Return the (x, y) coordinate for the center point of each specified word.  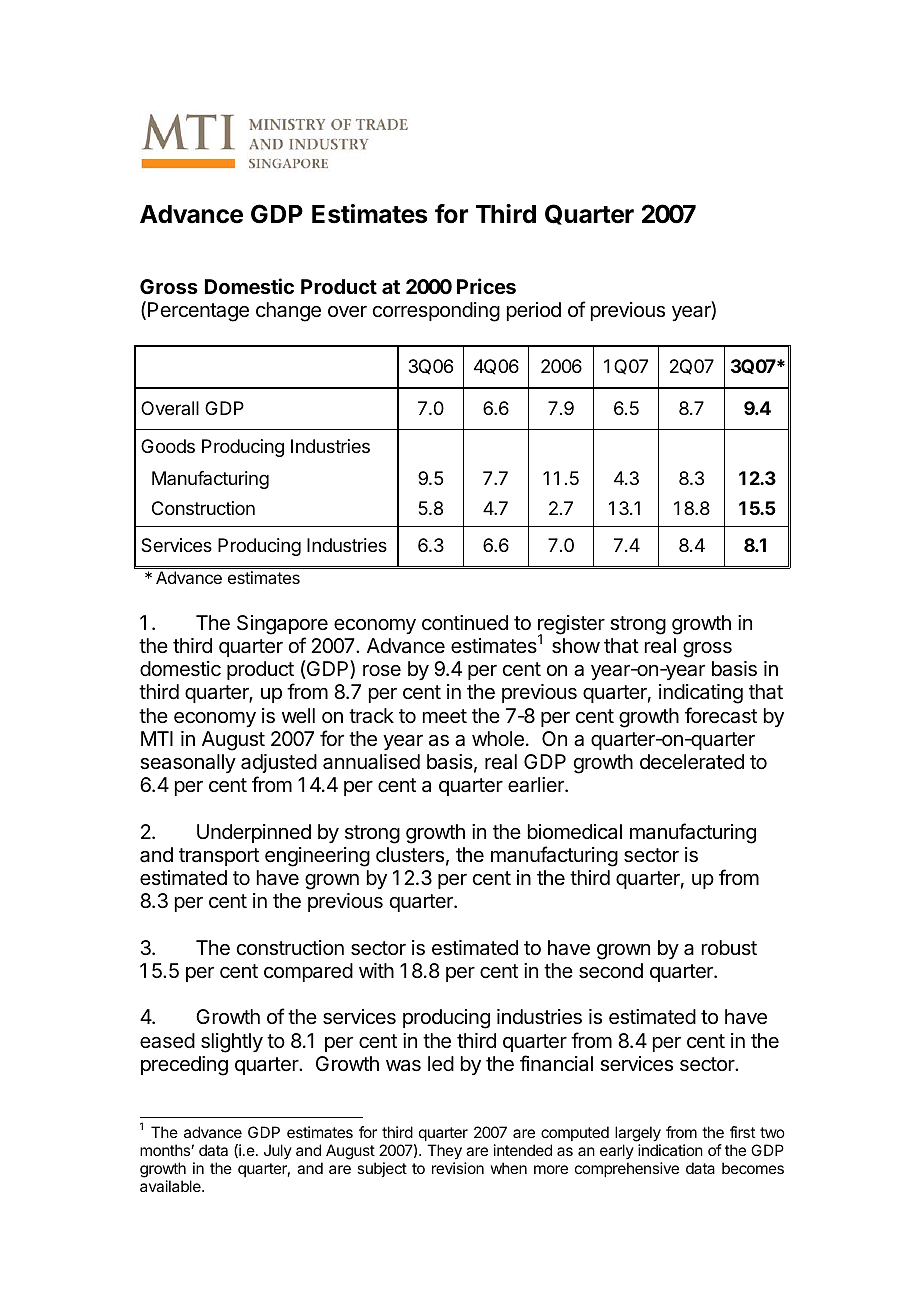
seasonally (188, 763)
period (534, 311)
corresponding (436, 312)
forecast (721, 715)
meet (445, 716)
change (288, 312)
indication (670, 1150)
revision (458, 1168)
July (278, 1151)
